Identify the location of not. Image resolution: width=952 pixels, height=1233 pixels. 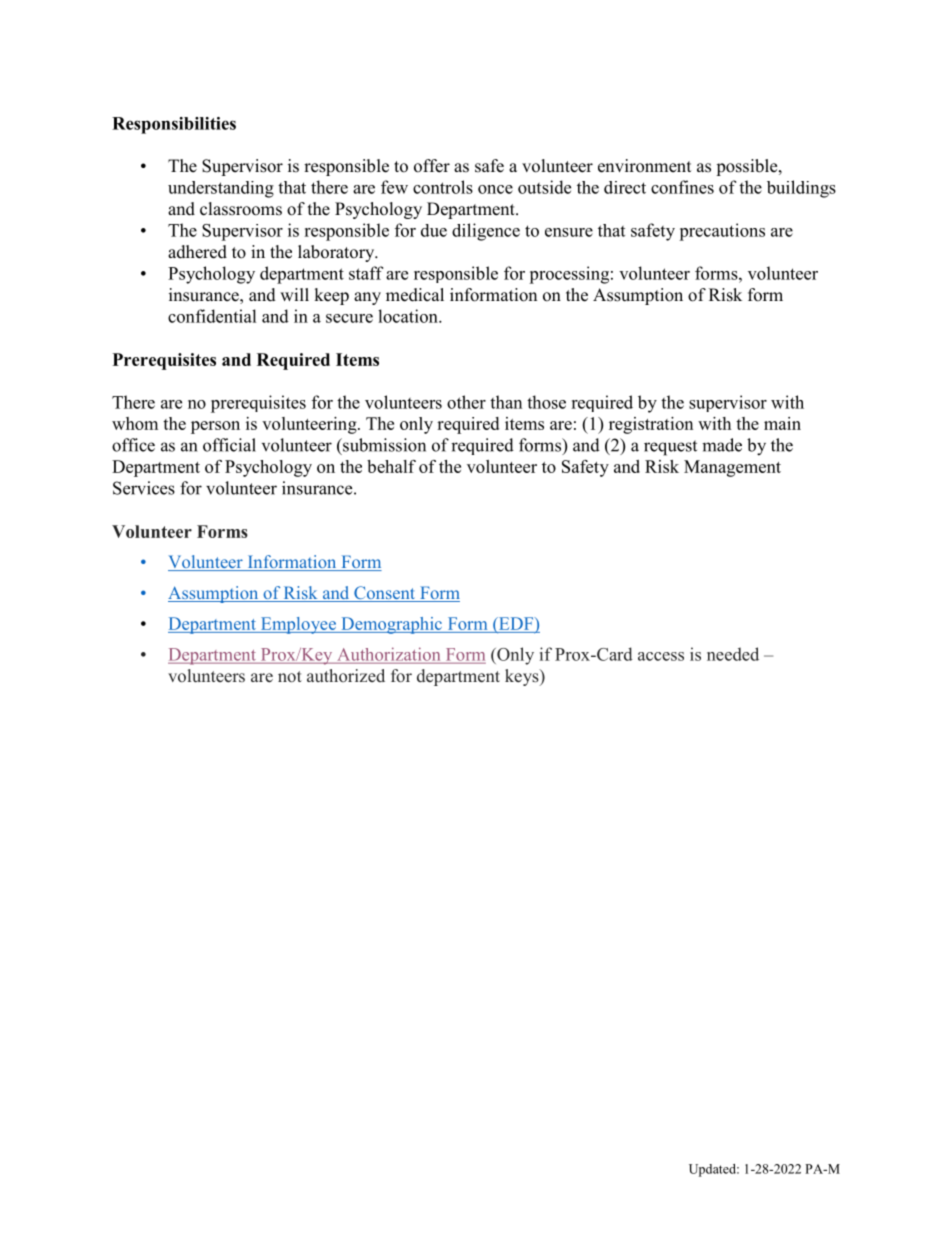
(290, 677).
